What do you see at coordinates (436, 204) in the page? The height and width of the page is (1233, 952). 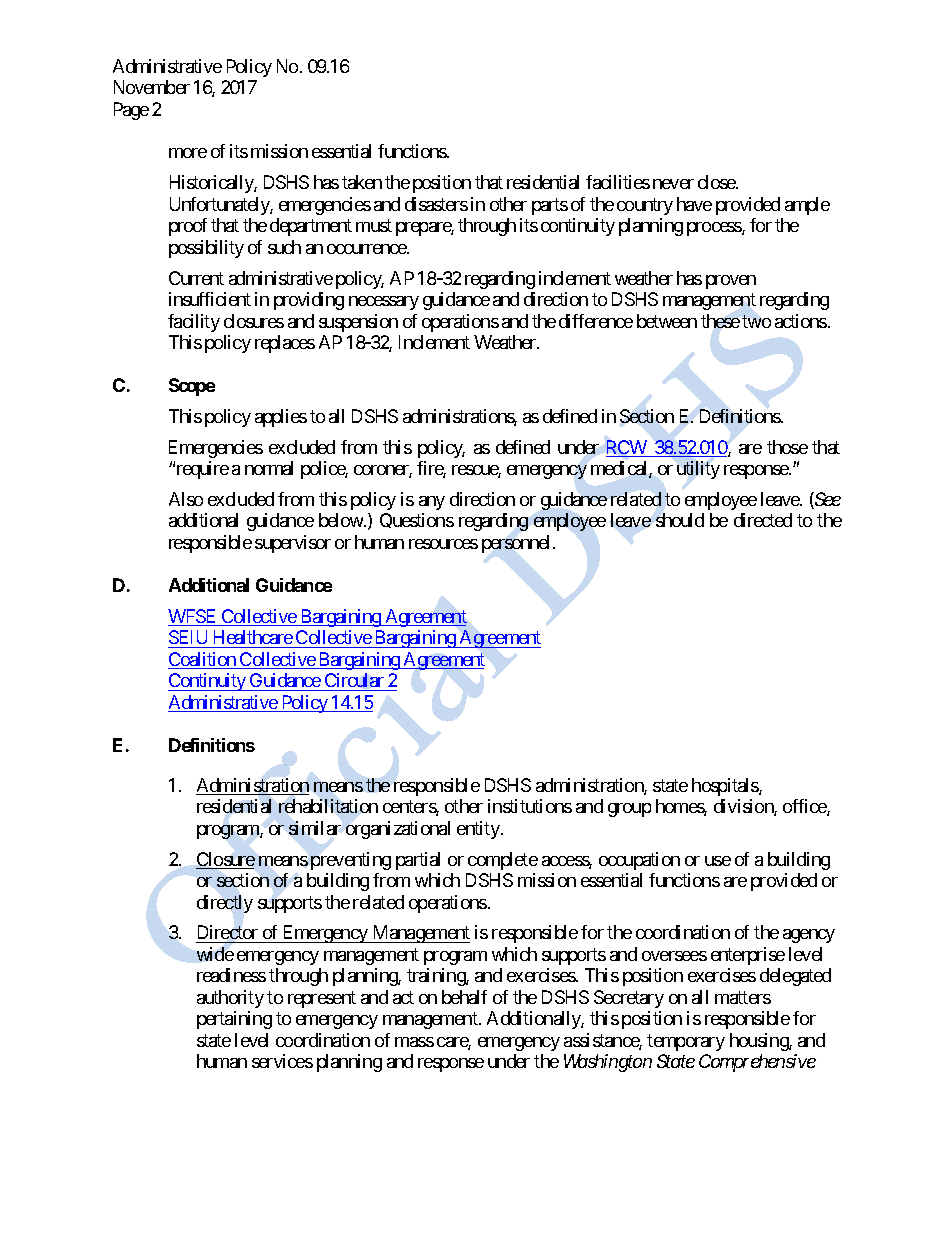 I see `disasters` at bounding box center [436, 204].
